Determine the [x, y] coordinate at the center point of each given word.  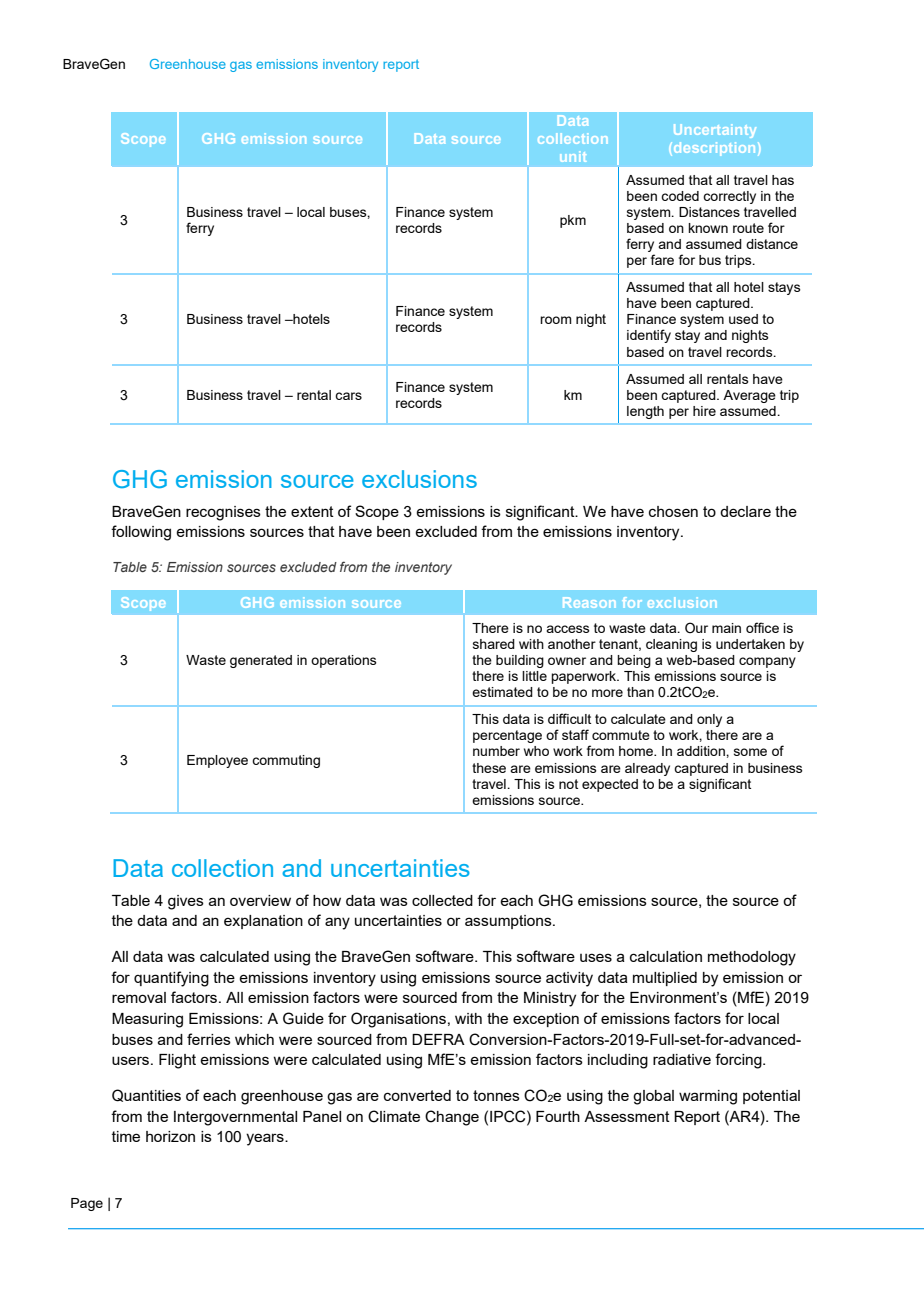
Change [452, 1118]
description [713, 149]
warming [708, 1097]
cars [348, 396]
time [126, 1136]
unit [573, 156]
